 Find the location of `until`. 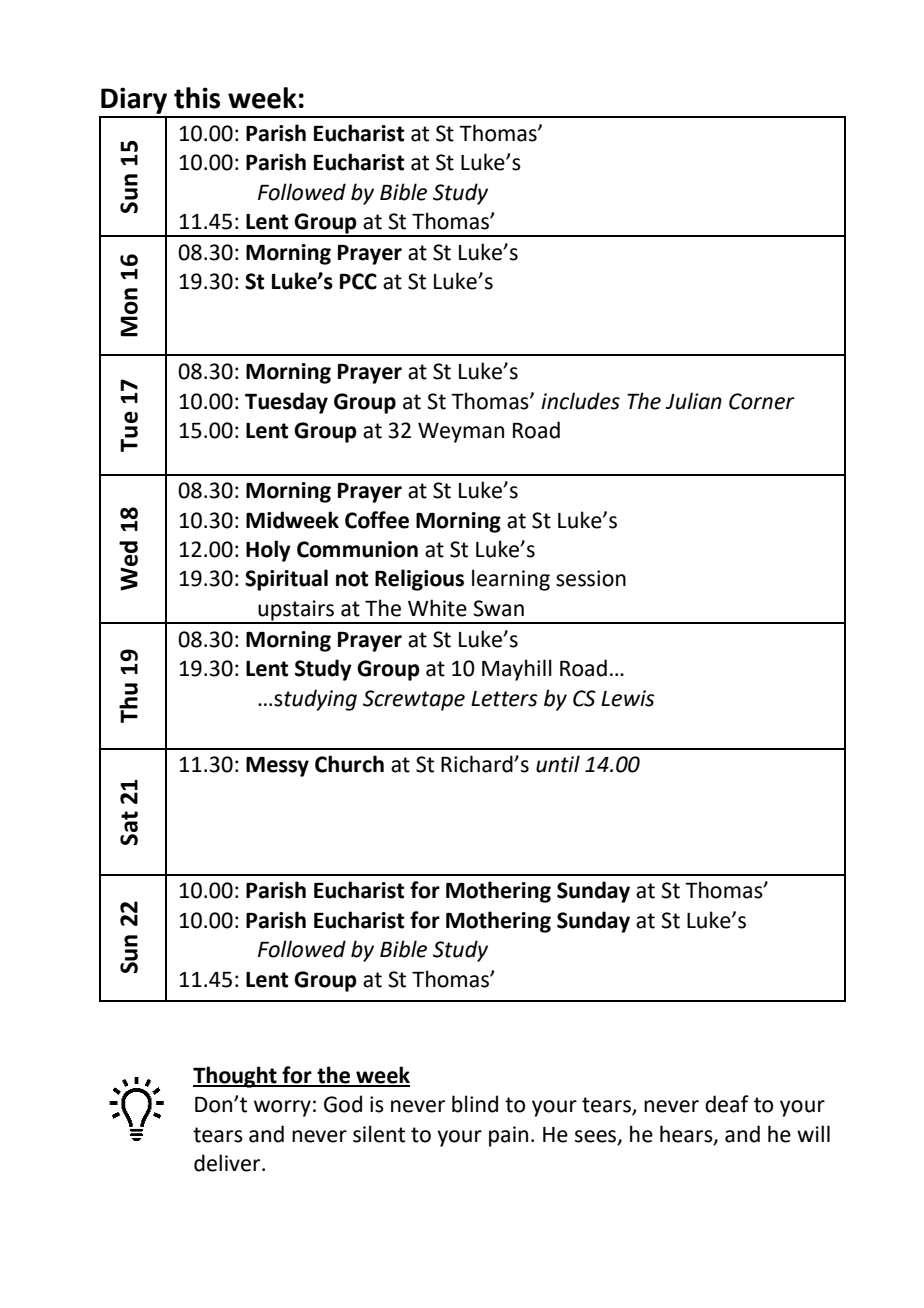

until is located at coordinates (558, 764).
